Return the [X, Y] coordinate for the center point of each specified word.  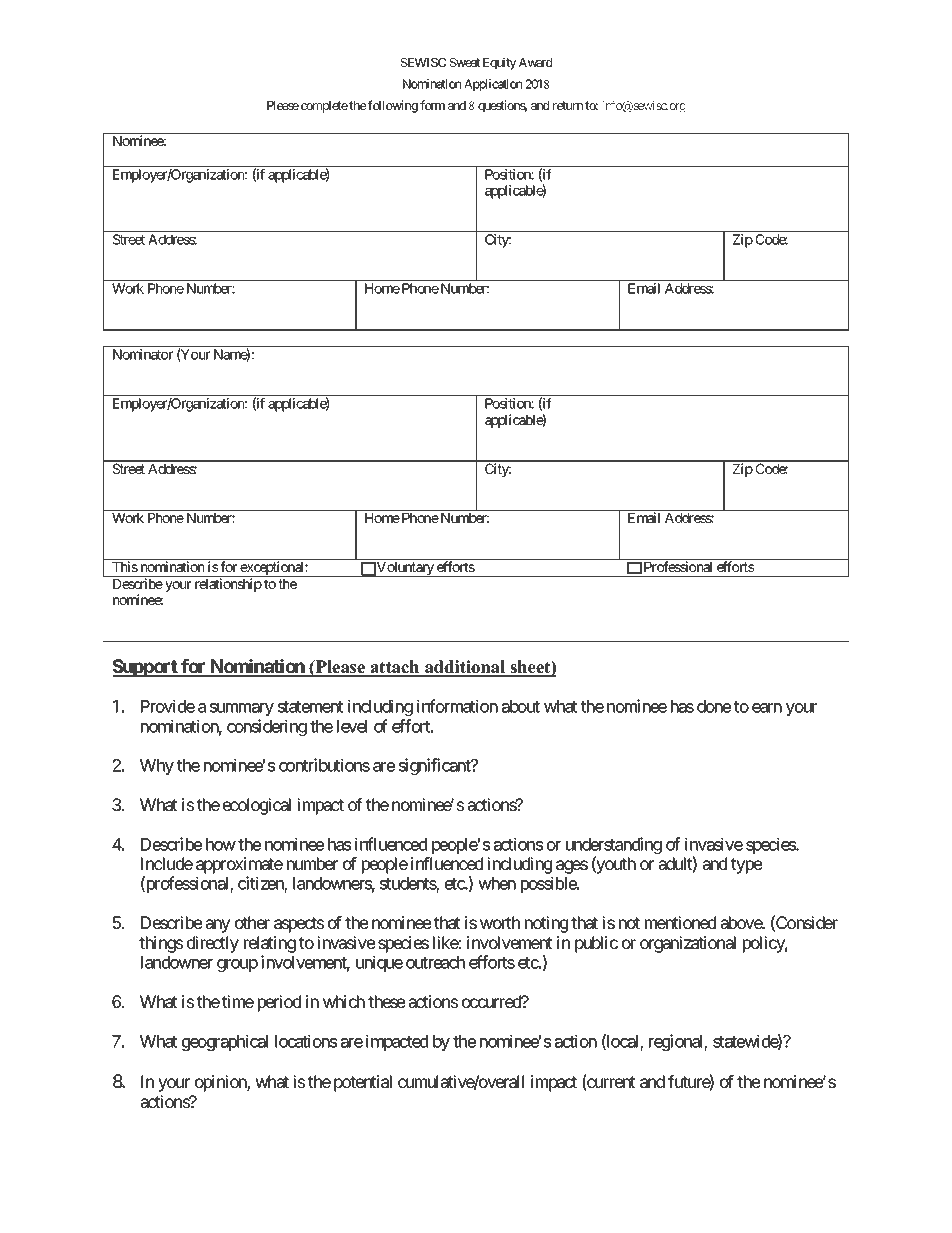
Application [493, 85]
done [714, 706]
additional [465, 668]
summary [242, 709]
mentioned [680, 922]
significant [436, 766]
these [386, 1001]
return [568, 105]
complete [324, 107]
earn [767, 708]
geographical [225, 1042]
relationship [228, 585]
